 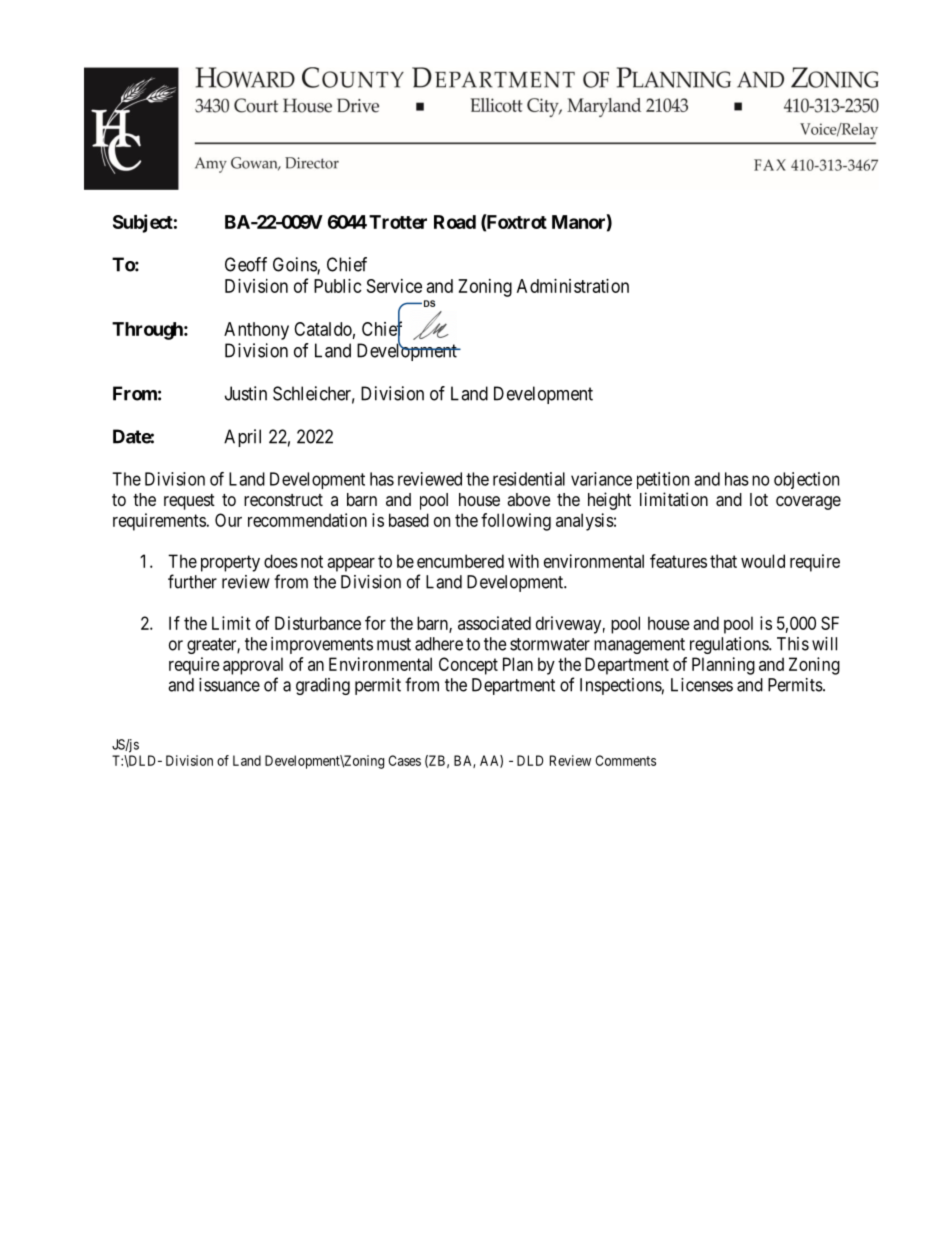 I want to click on would, so click(x=763, y=561).
